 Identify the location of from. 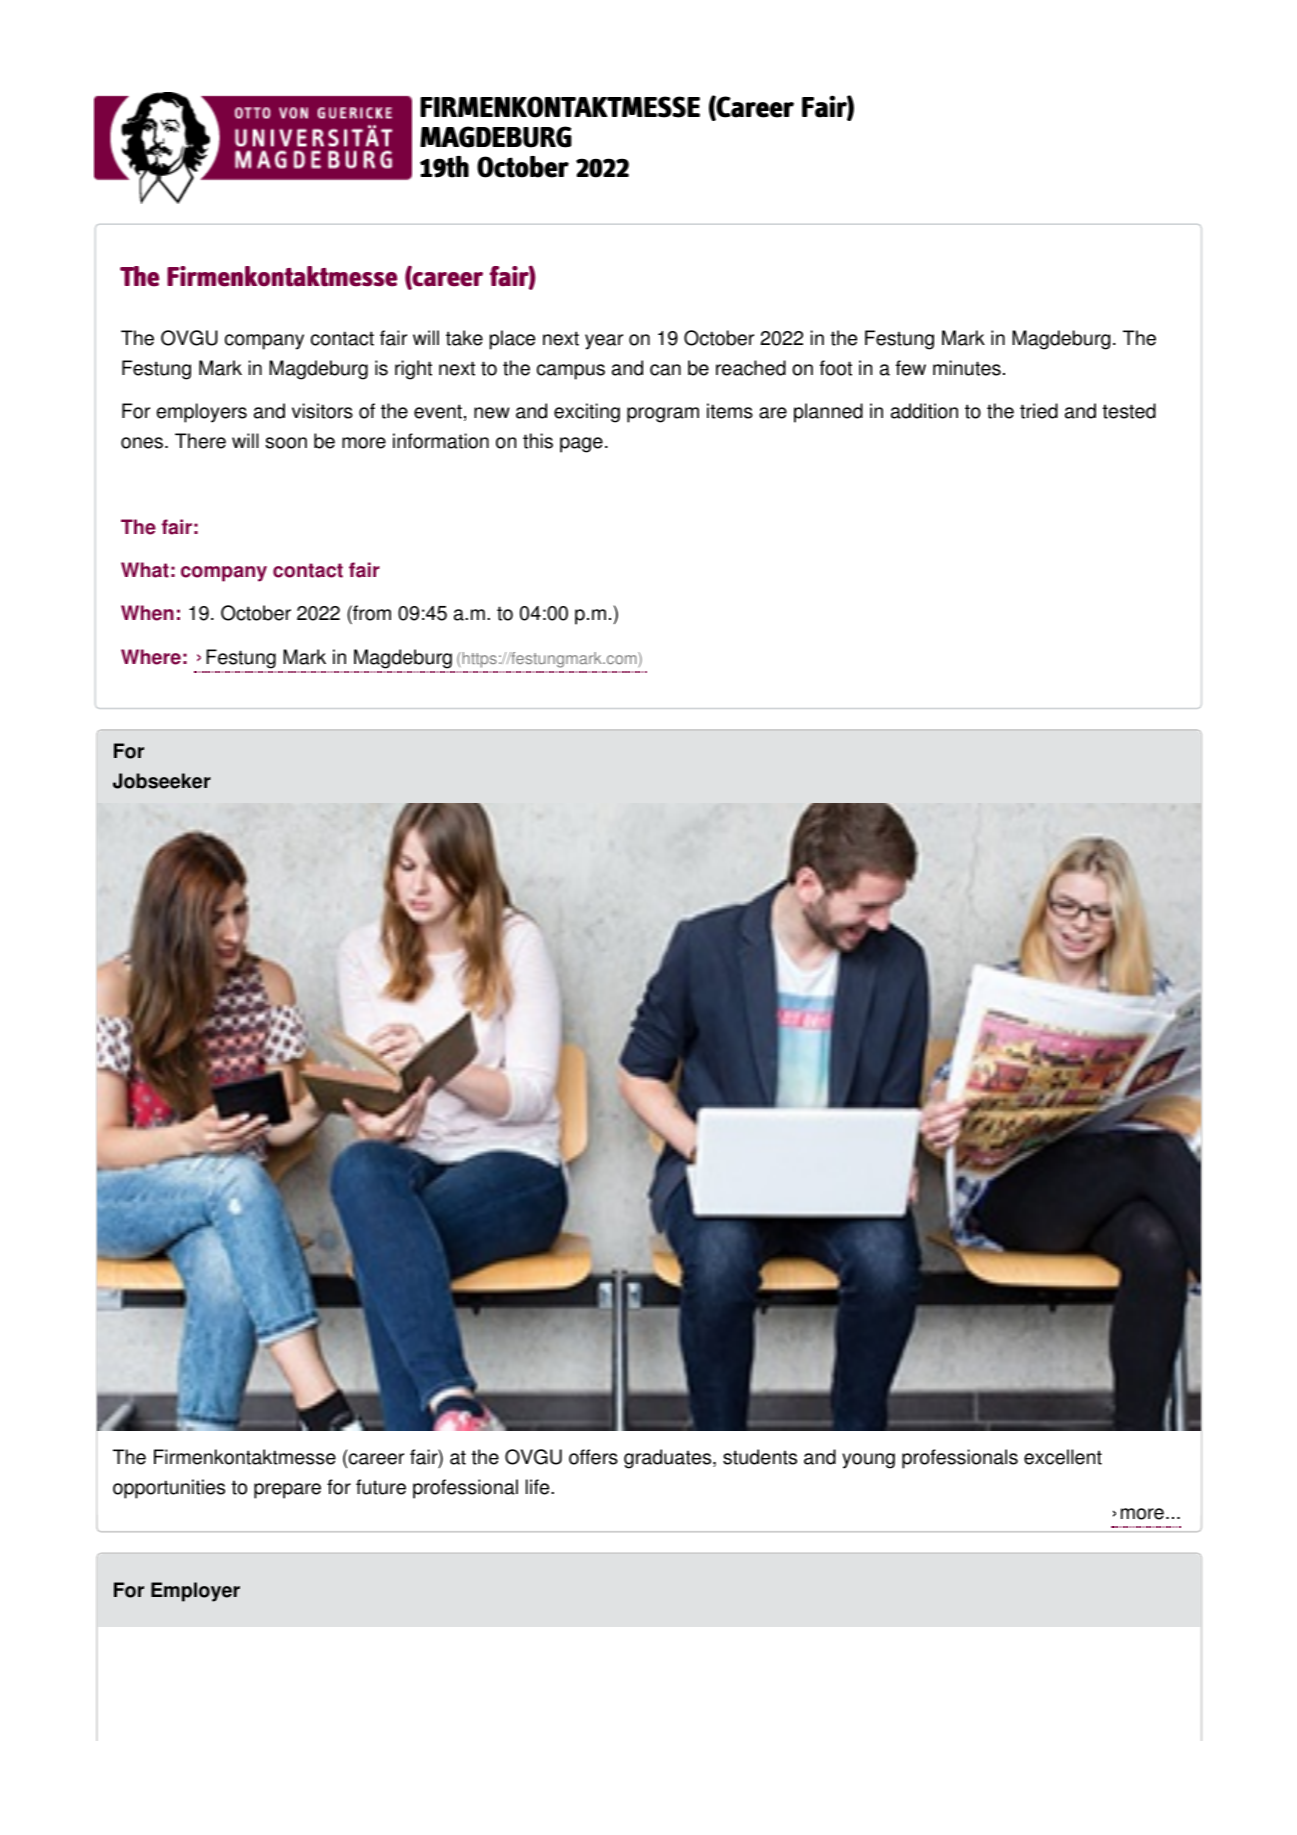
(371, 613).
